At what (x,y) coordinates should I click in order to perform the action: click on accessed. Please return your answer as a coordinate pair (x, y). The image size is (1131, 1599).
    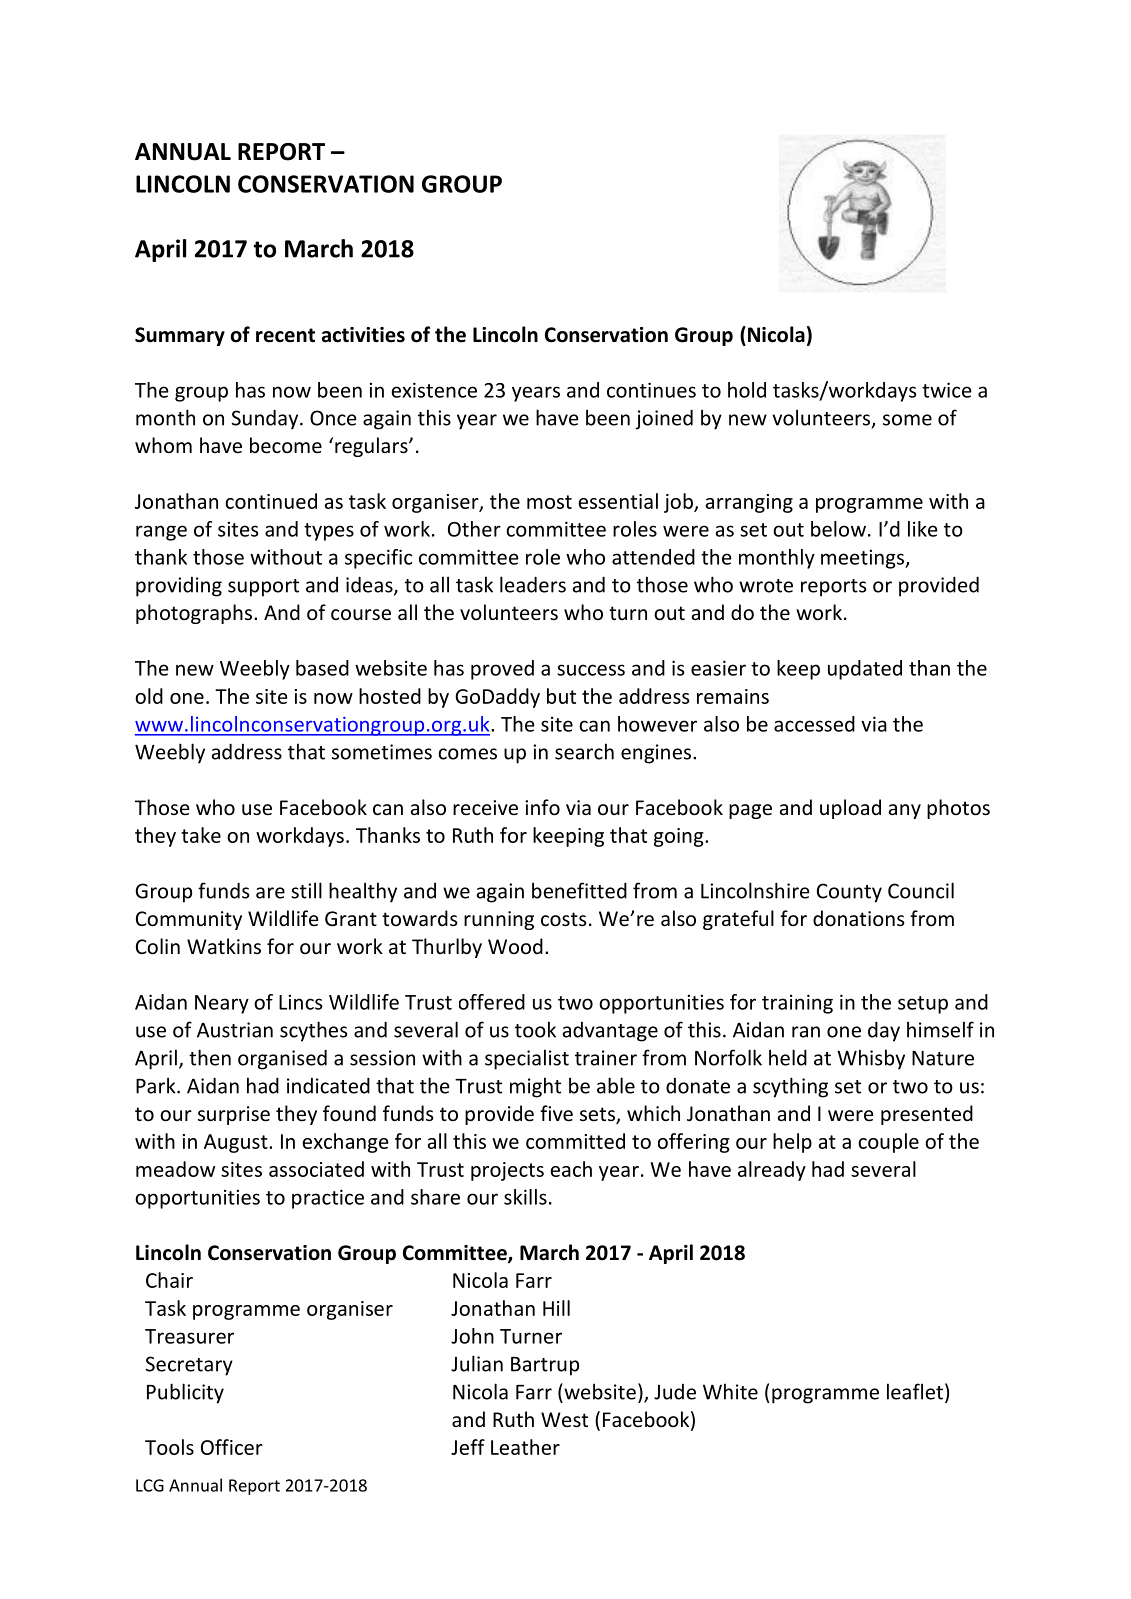
    Looking at the image, I should click on (814, 724).
